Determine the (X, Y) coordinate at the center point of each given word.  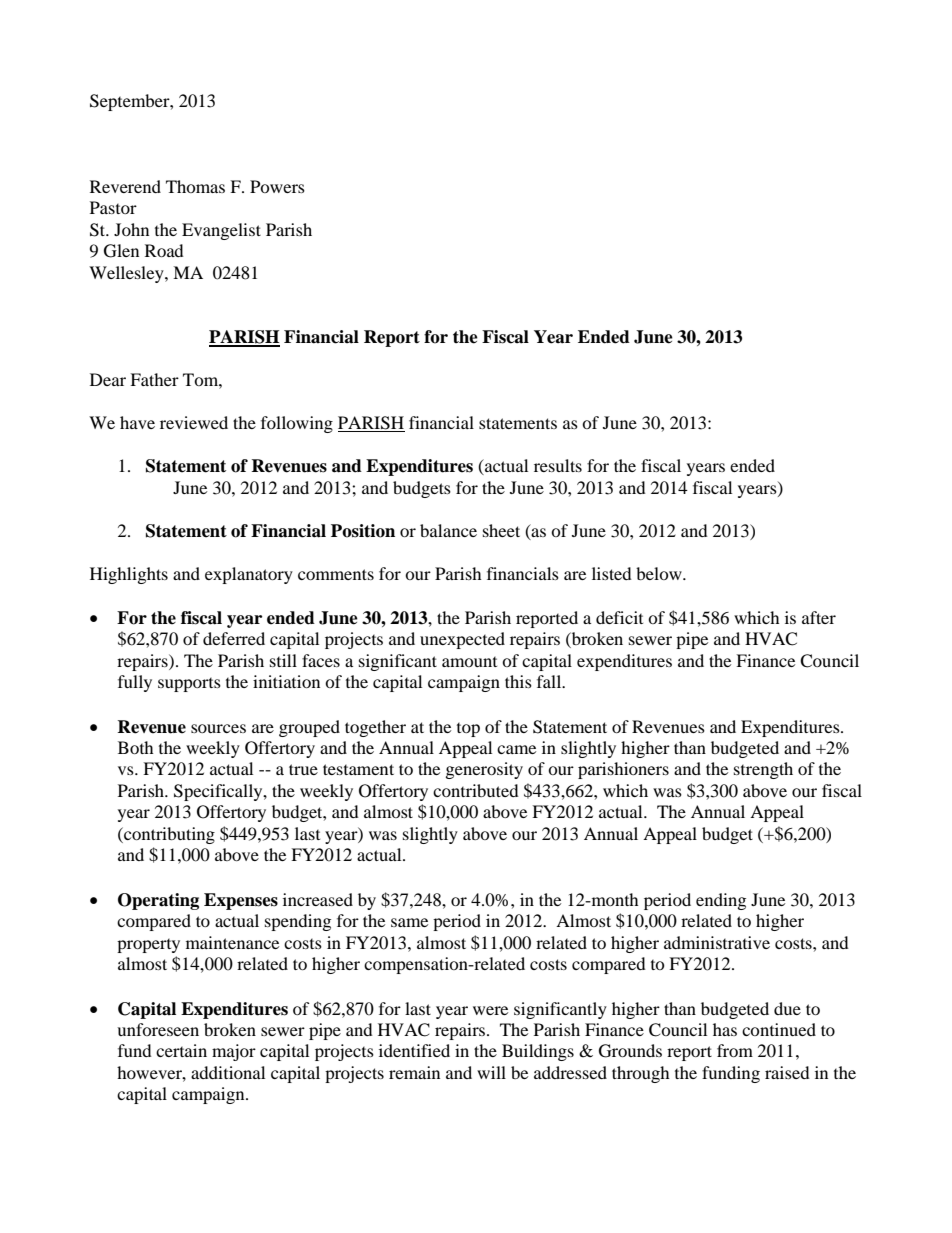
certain (181, 1050)
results (558, 465)
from (735, 1050)
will (491, 1072)
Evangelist (221, 231)
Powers (277, 186)
